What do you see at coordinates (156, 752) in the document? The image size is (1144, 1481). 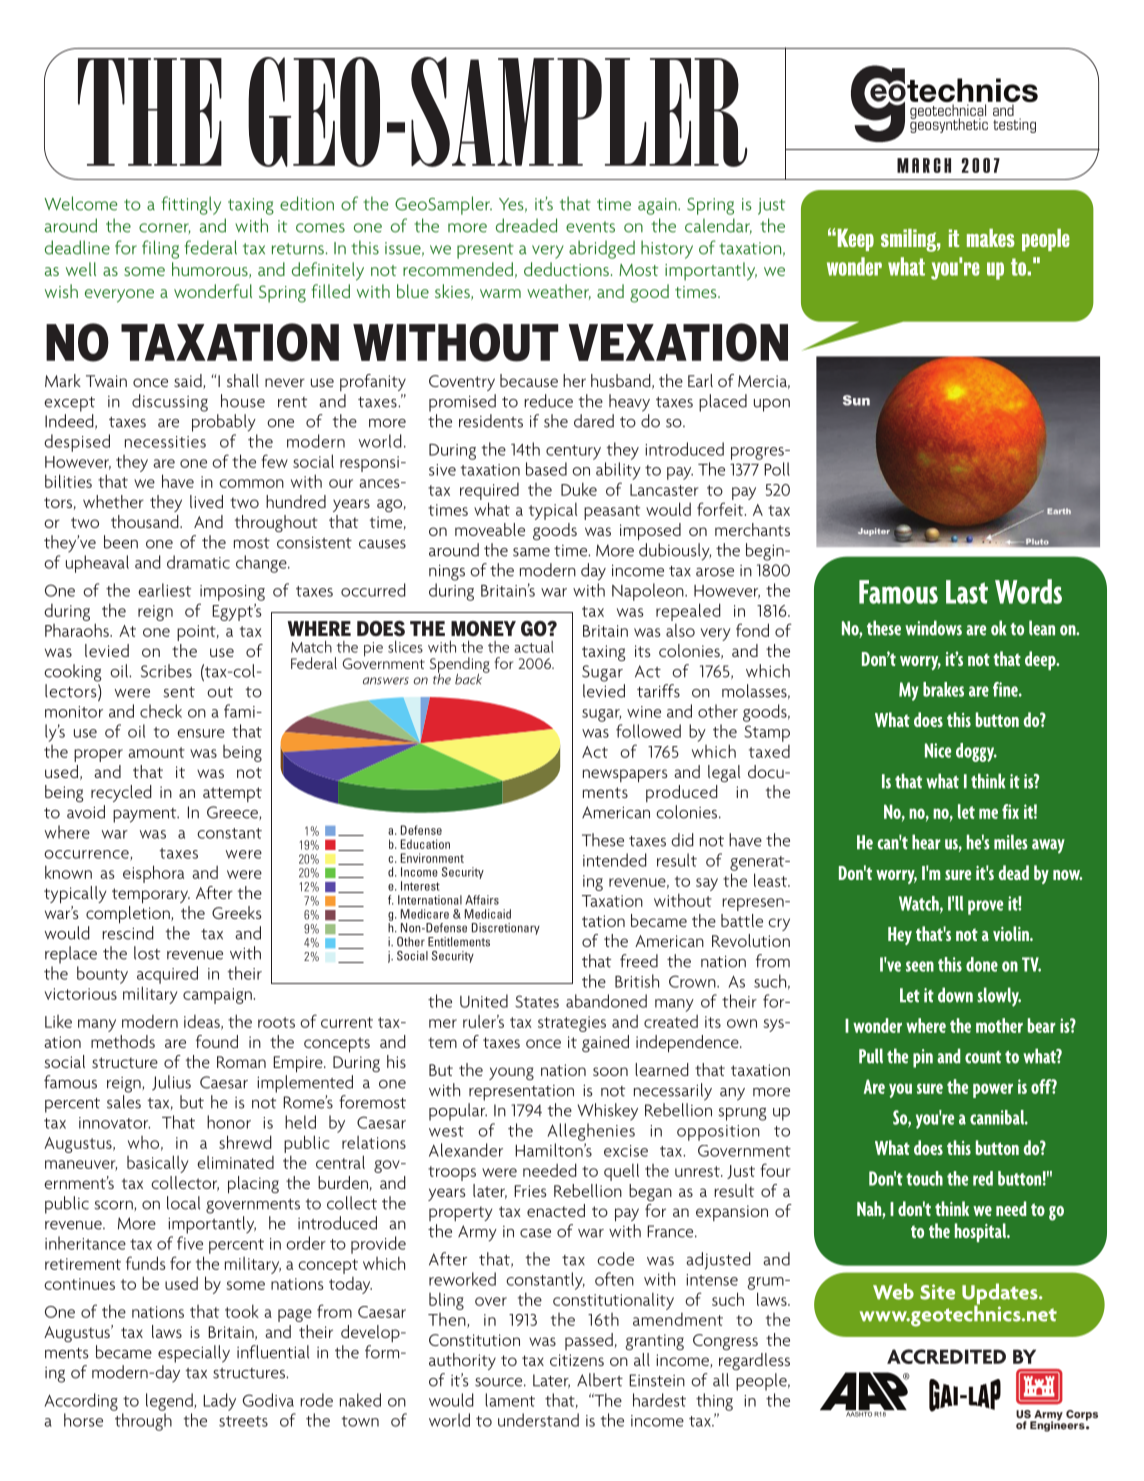 I see `amount` at bounding box center [156, 752].
